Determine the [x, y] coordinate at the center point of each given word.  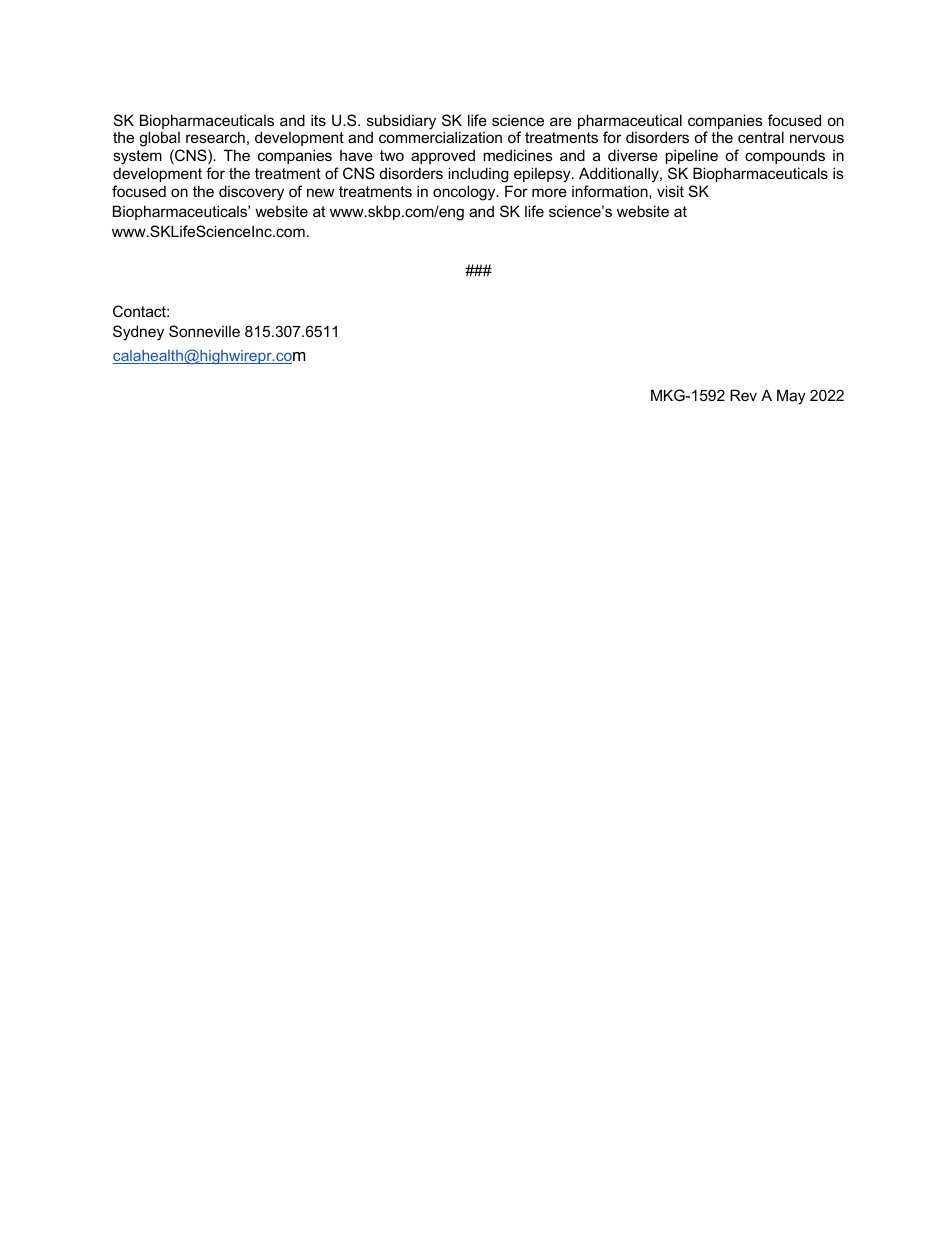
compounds [785, 157]
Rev [743, 395]
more [549, 192]
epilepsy [542, 176]
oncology [465, 193]
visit [670, 191]
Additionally [620, 176]
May [791, 397]
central [761, 137]
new [321, 192]
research [215, 137]
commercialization [440, 137]
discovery [251, 193]
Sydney [138, 333]
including [479, 176]
